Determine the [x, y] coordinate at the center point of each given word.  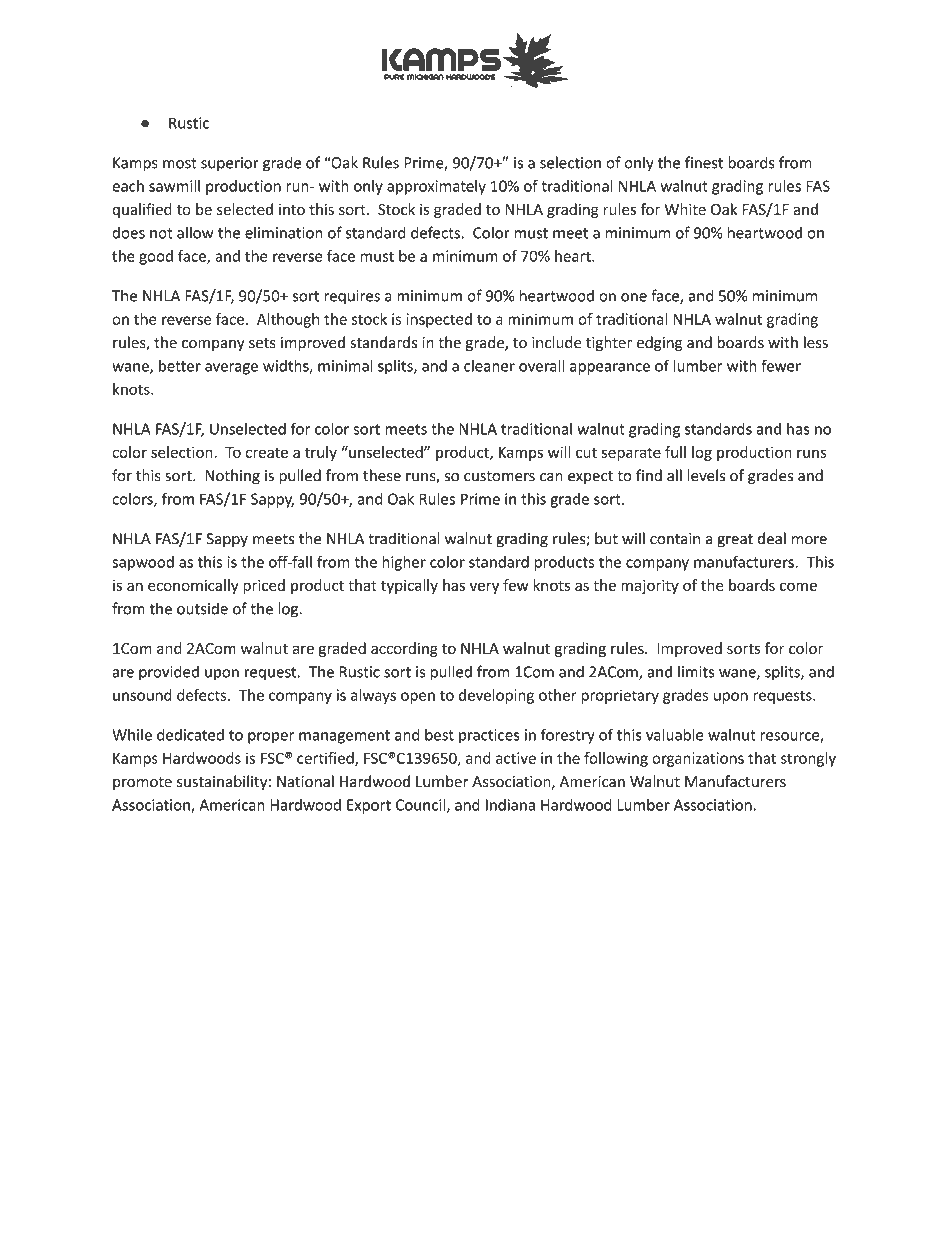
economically [193, 586]
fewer [781, 365]
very [484, 588]
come [798, 586]
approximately [436, 187]
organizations [698, 759]
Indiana [510, 805]
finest [704, 162]
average [231, 369]
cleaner [489, 365]
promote [142, 783]
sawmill [174, 186]
